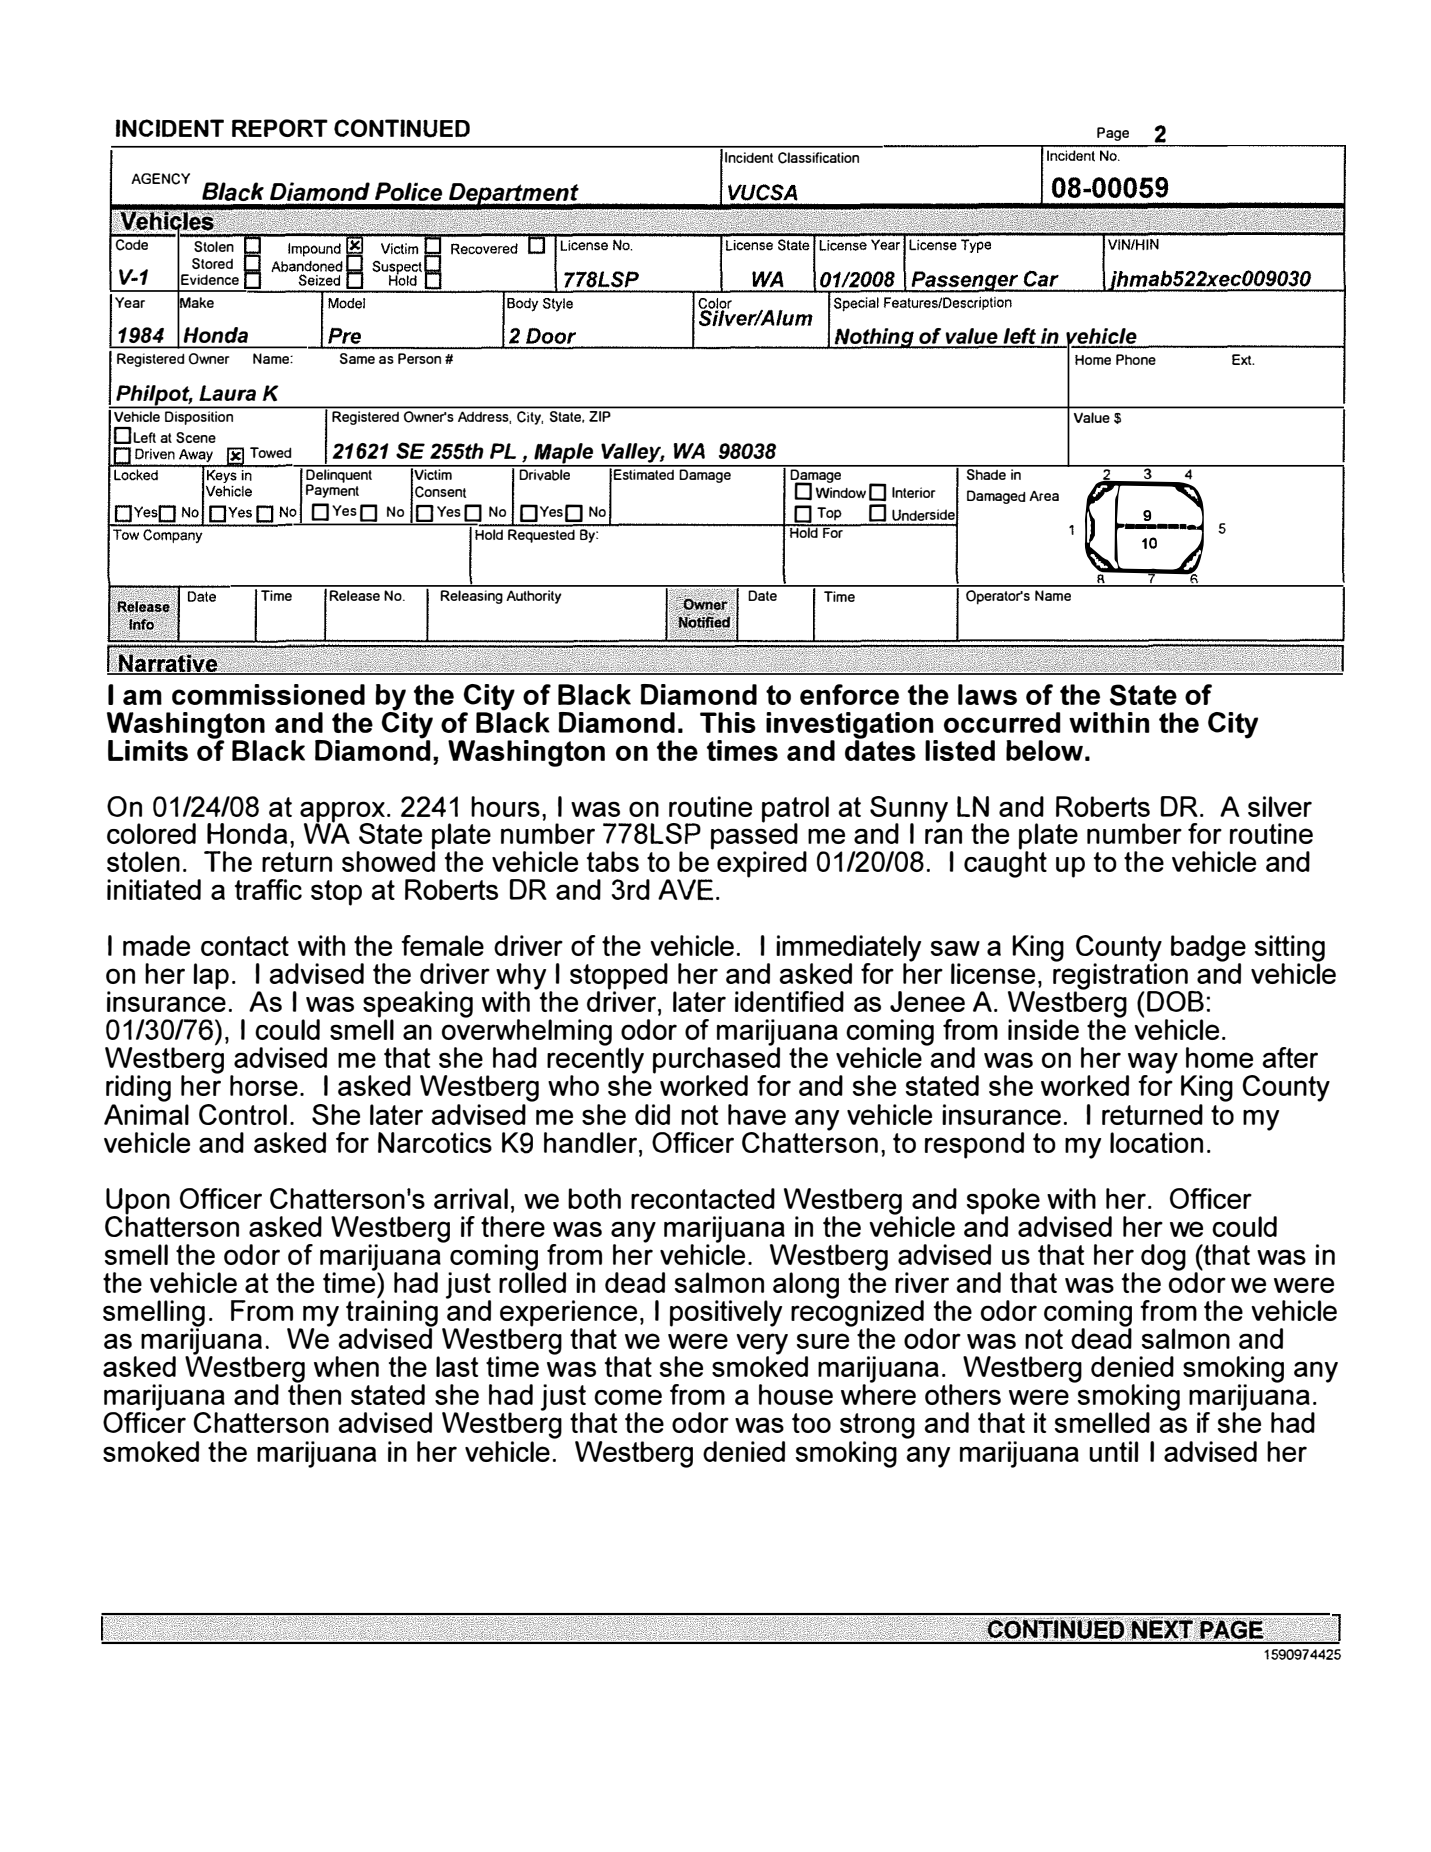  Describe the element at coordinates (1136, 359) in the image. I see `Phone` at that location.
